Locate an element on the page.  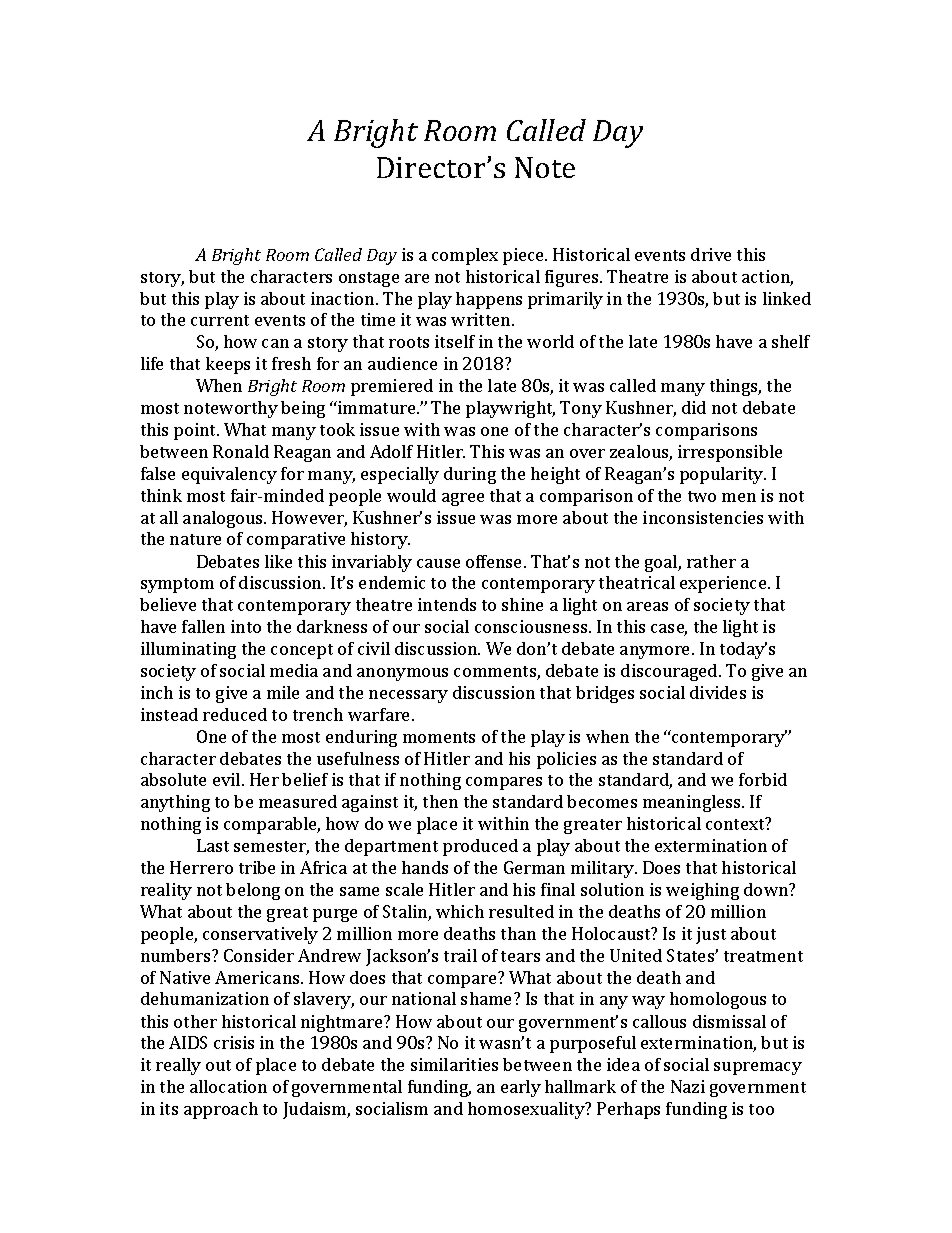
happens is located at coordinates (489, 300).
